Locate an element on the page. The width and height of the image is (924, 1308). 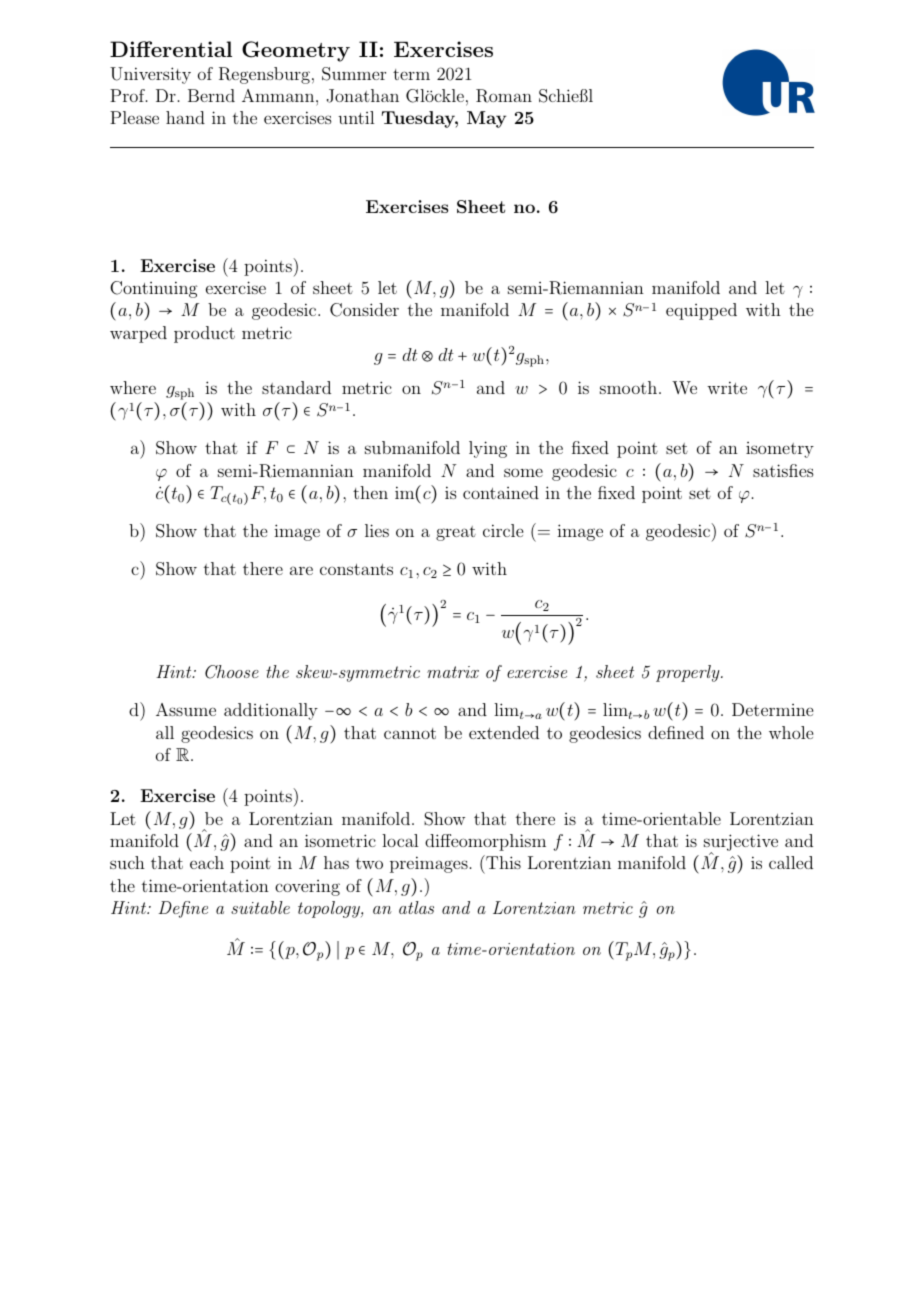
Roman is located at coordinates (504, 96).
